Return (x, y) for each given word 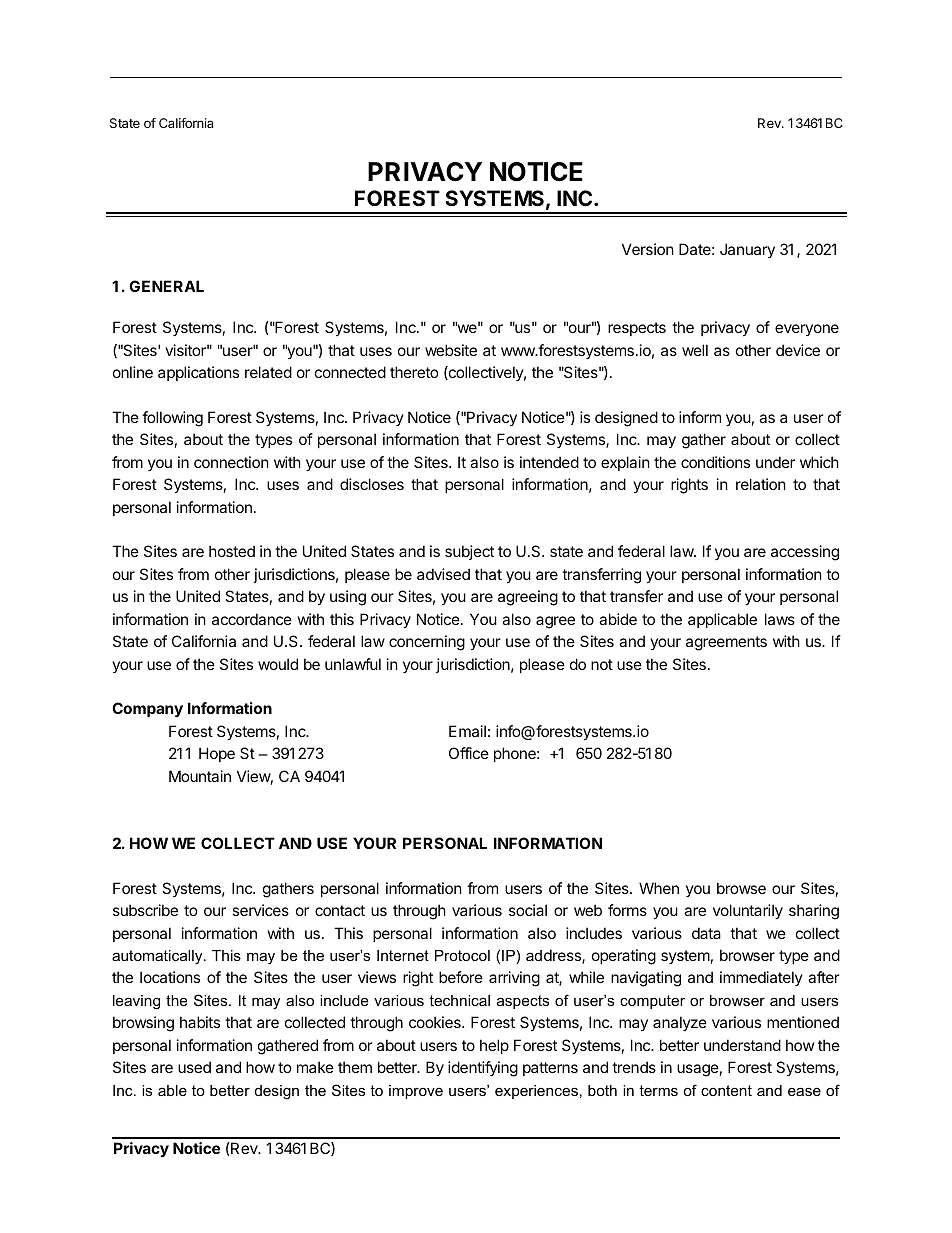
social (528, 910)
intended (549, 462)
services (260, 910)
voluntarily (748, 911)
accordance (252, 619)
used (194, 1067)
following (172, 419)
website (451, 350)
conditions (715, 462)
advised (443, 574)
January (747, 250)
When (659, 888)
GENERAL (166, 286)
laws (780, 619)
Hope (217, 754)
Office (469, 753)
